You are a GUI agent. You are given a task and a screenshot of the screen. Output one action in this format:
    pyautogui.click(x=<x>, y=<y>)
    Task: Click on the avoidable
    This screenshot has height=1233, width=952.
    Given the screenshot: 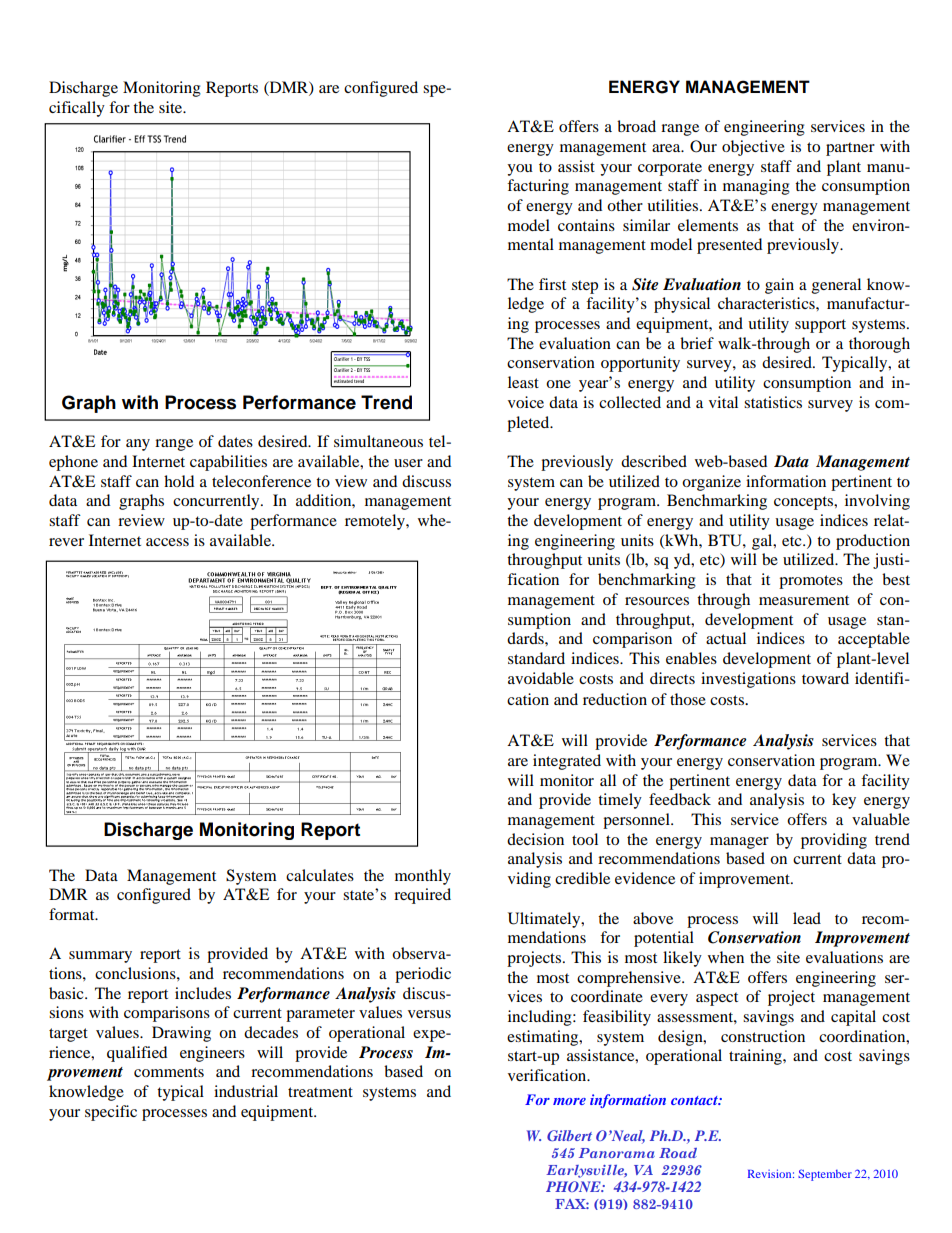 What is the action you would take?
    pyautogui.click(x=541, y=678)
